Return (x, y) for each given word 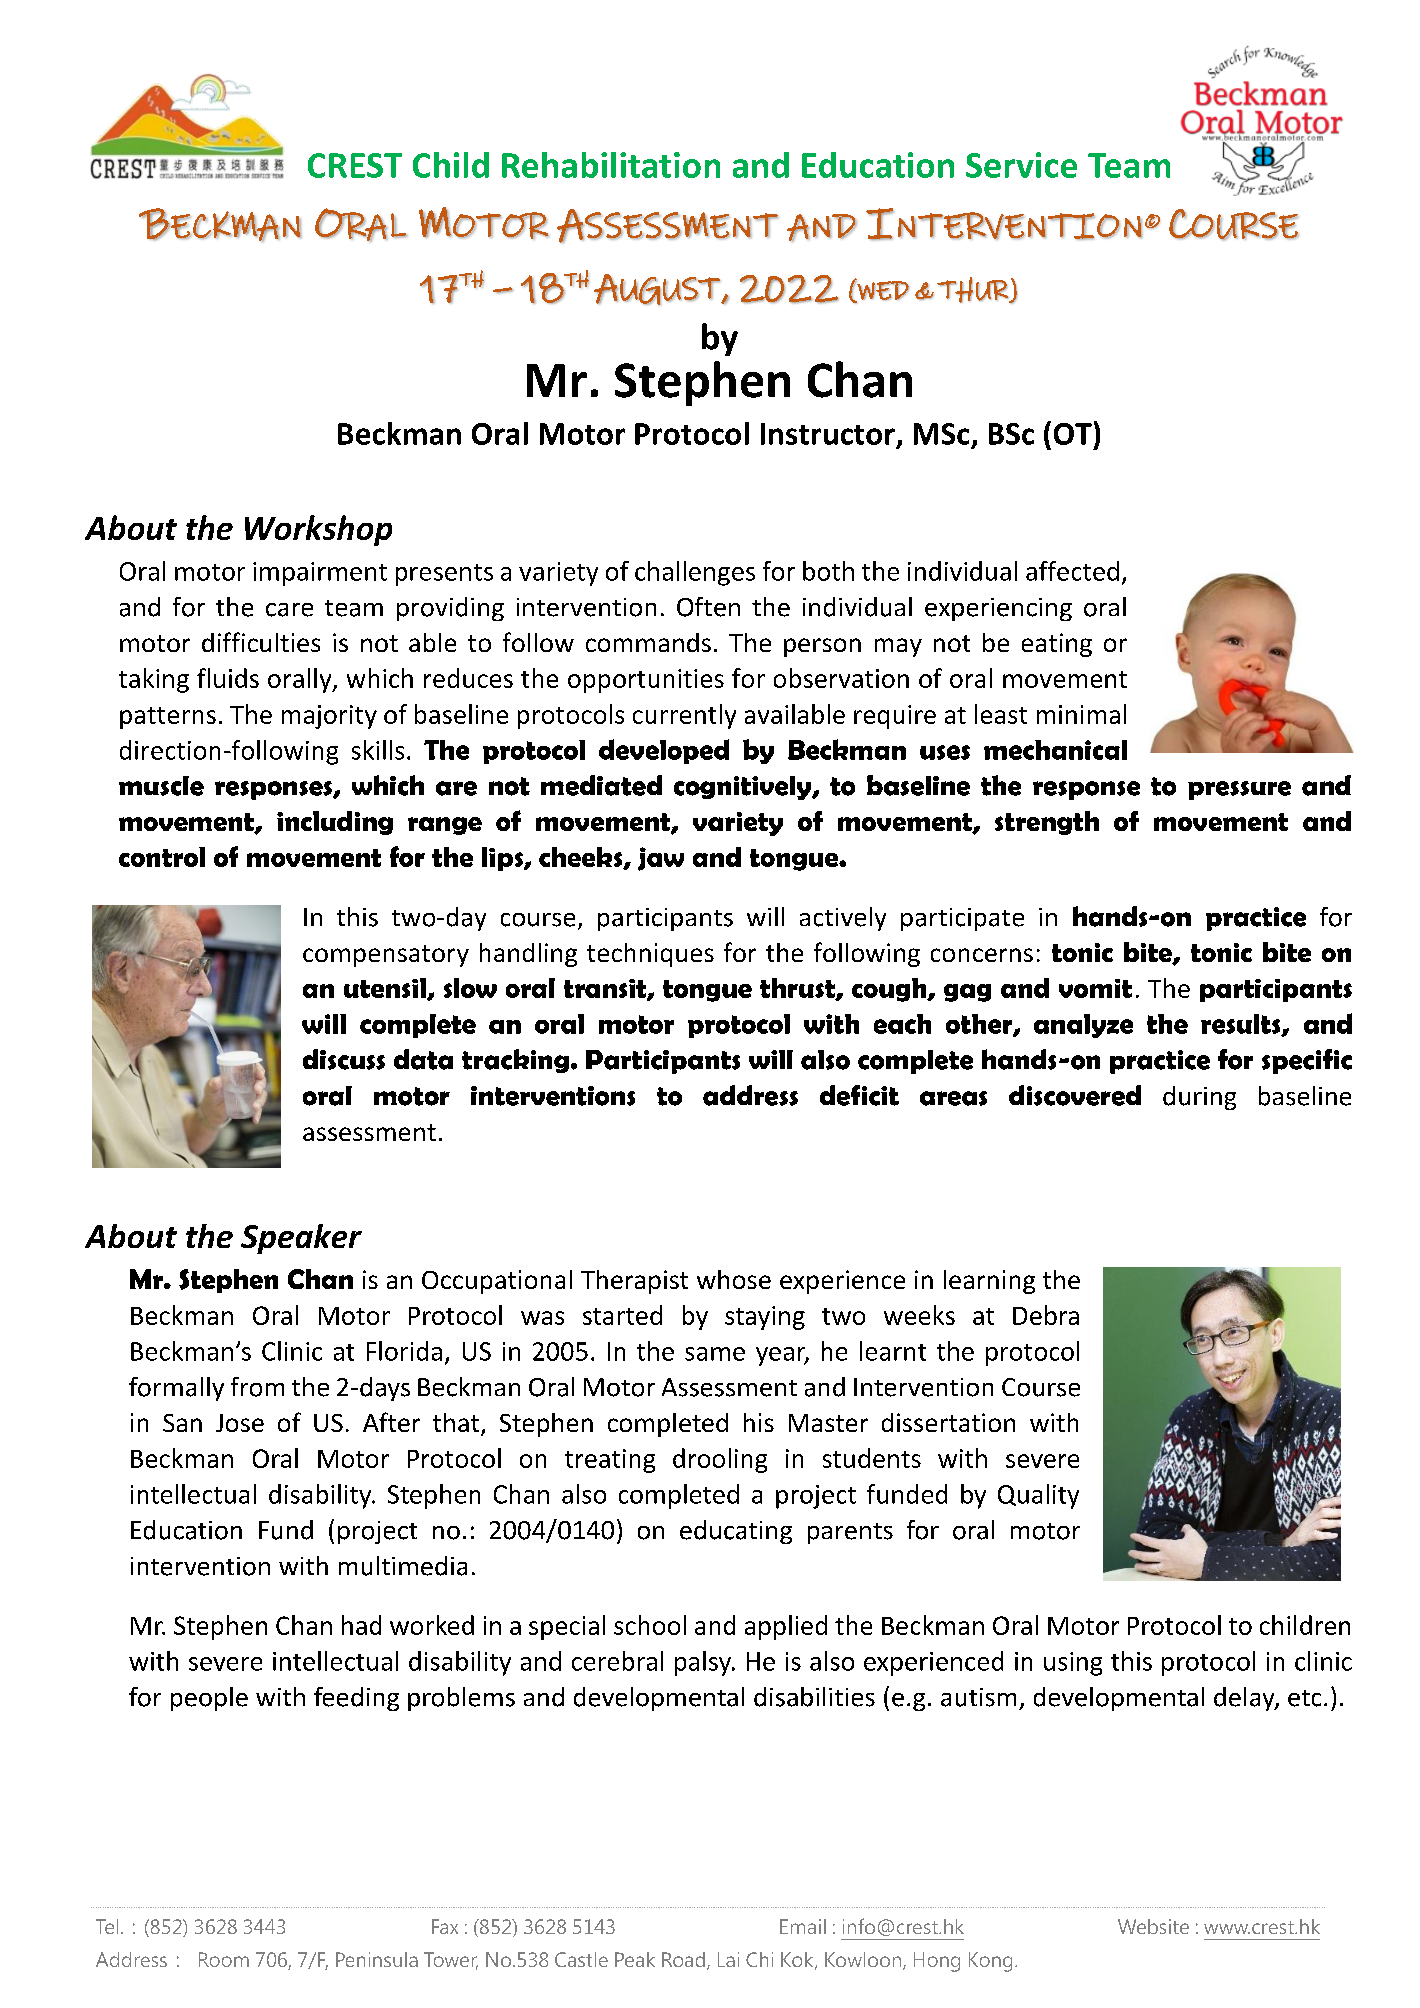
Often (708, 607)
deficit (859, 1095)
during (1199, 1098)
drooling (720, 1460)
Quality (1038, 1496)
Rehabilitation (611, 165)
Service (1021, 165)
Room (224, 1959)
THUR (974, 290)
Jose (240, 1423)
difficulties (261, 642)
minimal (1081, 714)
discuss (344, 1059)
